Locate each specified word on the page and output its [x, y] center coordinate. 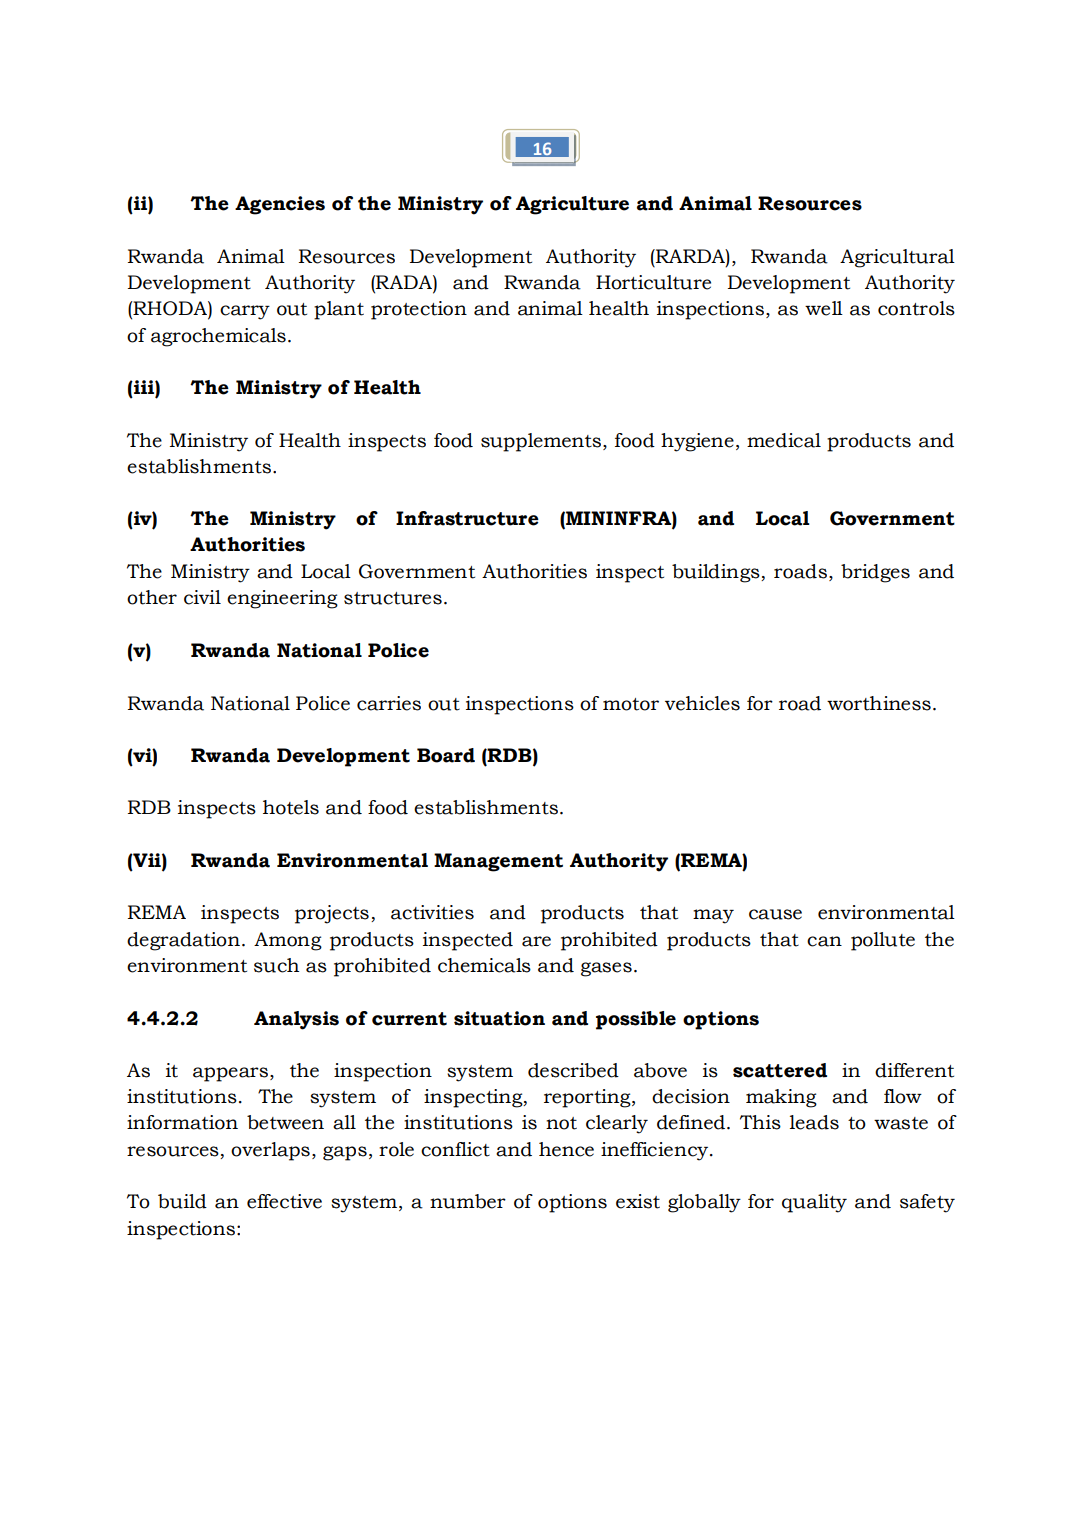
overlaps [270, 1151]
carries [389, 703]
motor [631, 704]
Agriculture [572, 205]
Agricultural [897, 258]
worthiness [879, 703]
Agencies [280, 205]
